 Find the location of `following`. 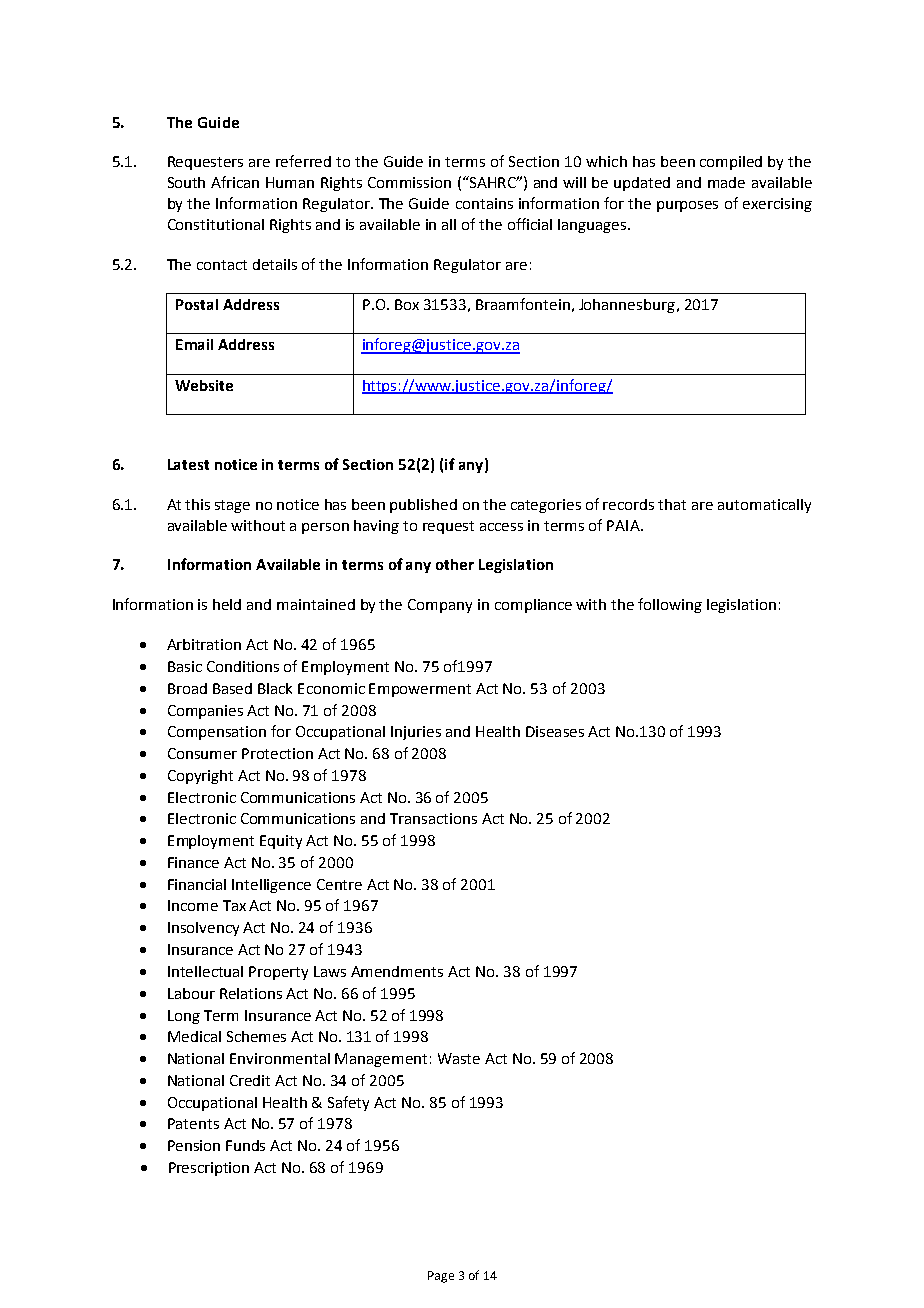

following is located at coordinates (670, 605).
